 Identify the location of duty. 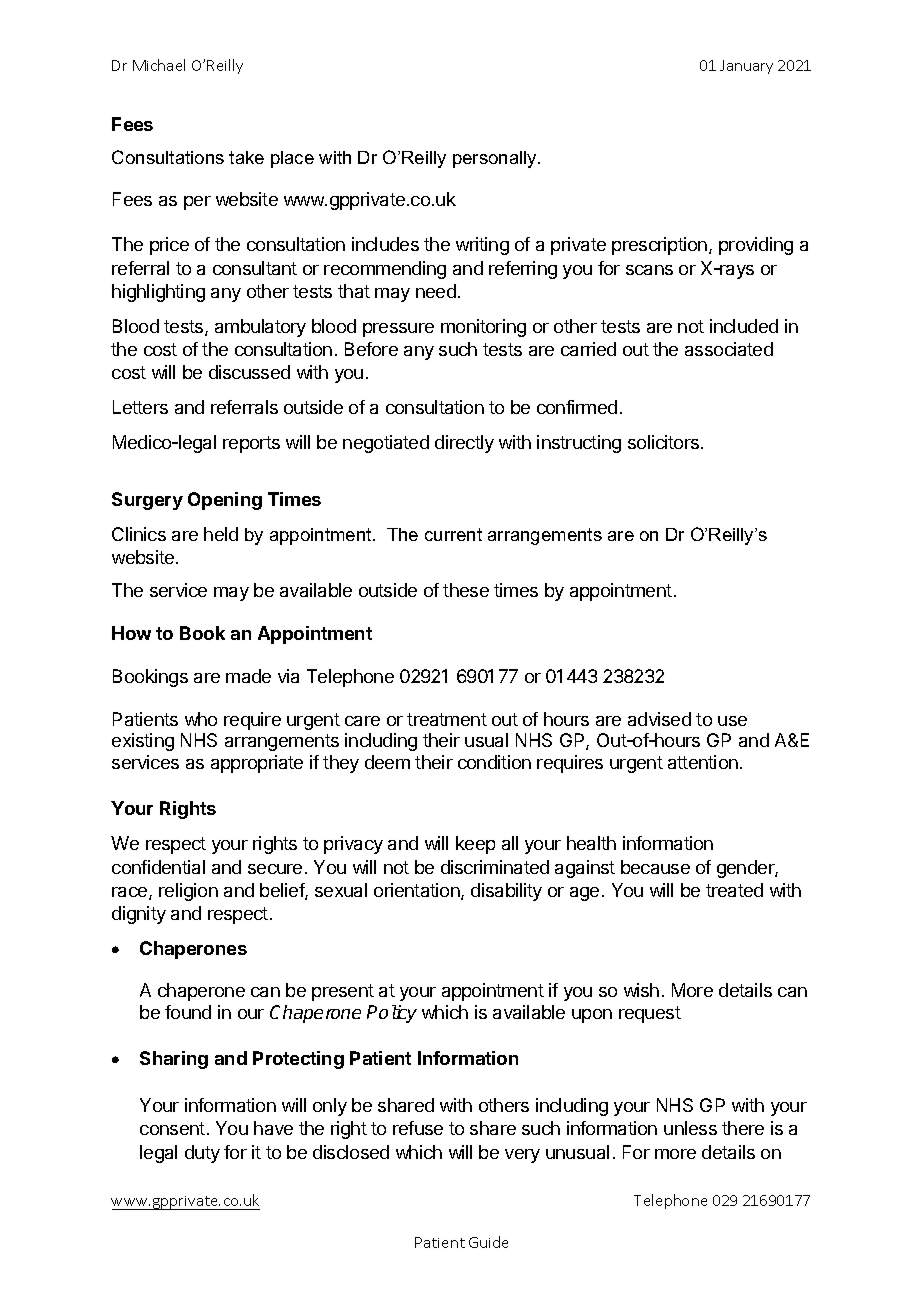
(202, 1154).
